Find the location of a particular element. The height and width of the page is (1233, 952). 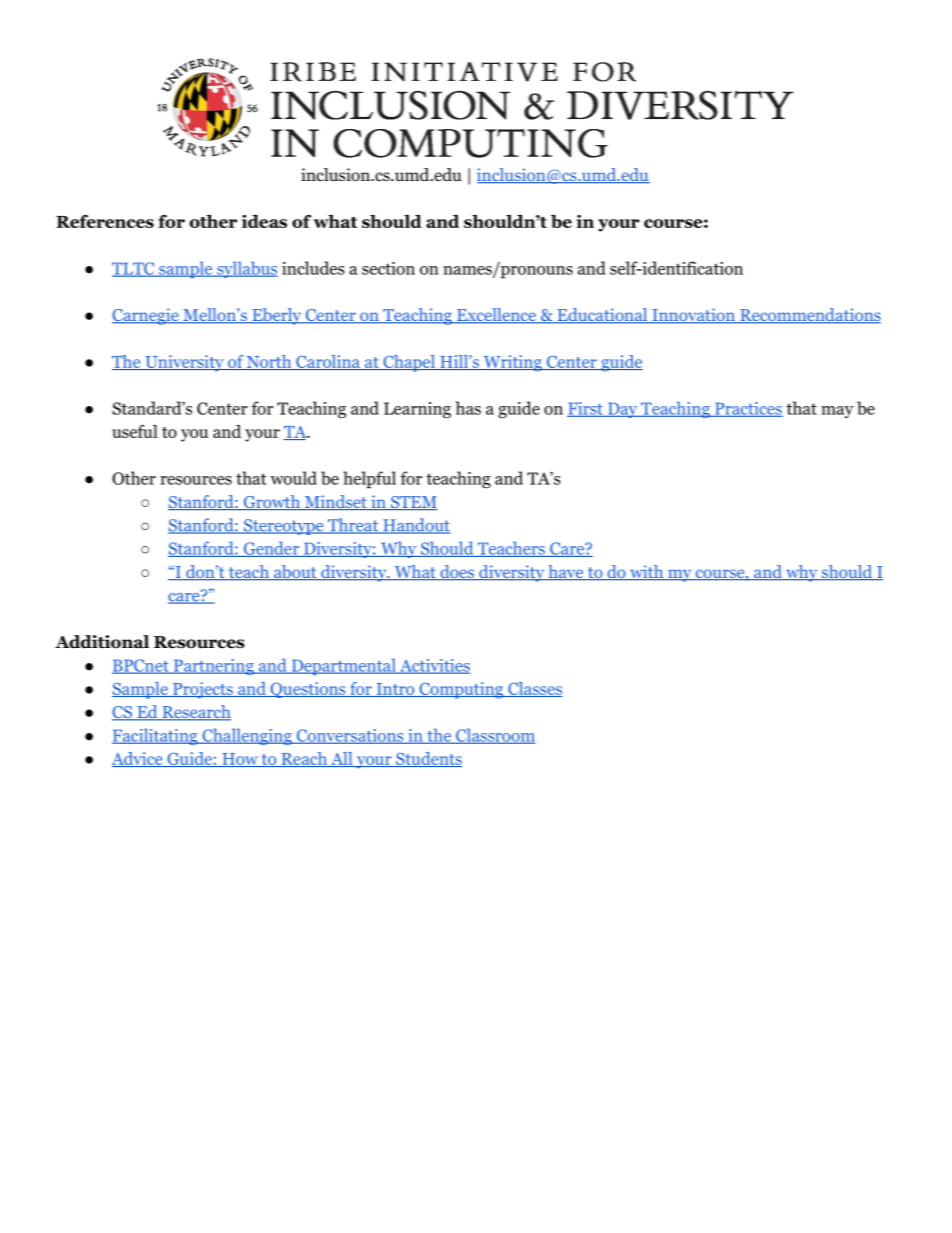

ideas is located at coordinates (264, 221).
